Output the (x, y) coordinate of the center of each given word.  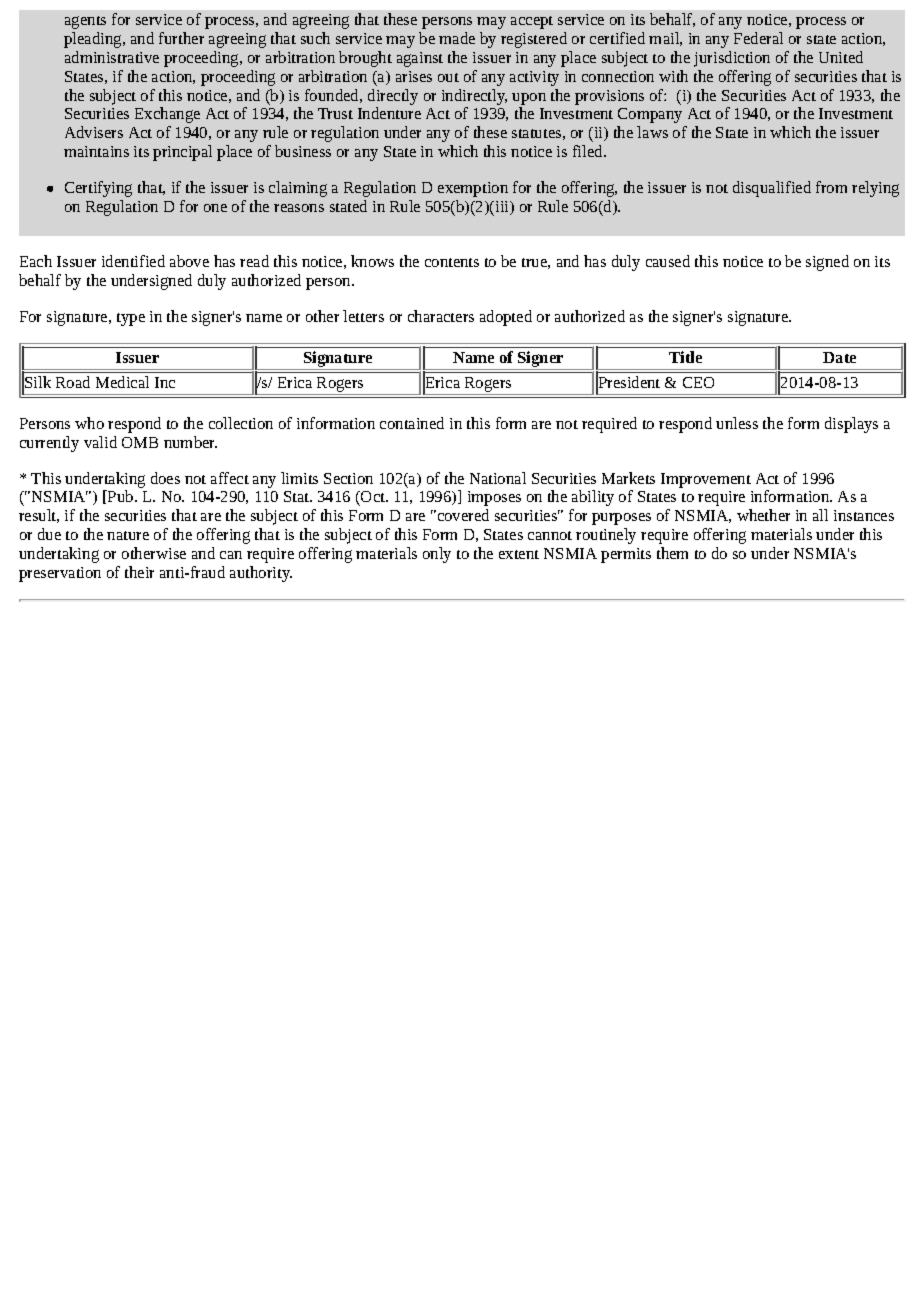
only (437, 555)
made (457, 38)
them (672, 553)
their (139, 572)
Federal (758, 38)
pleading (94, 40)
